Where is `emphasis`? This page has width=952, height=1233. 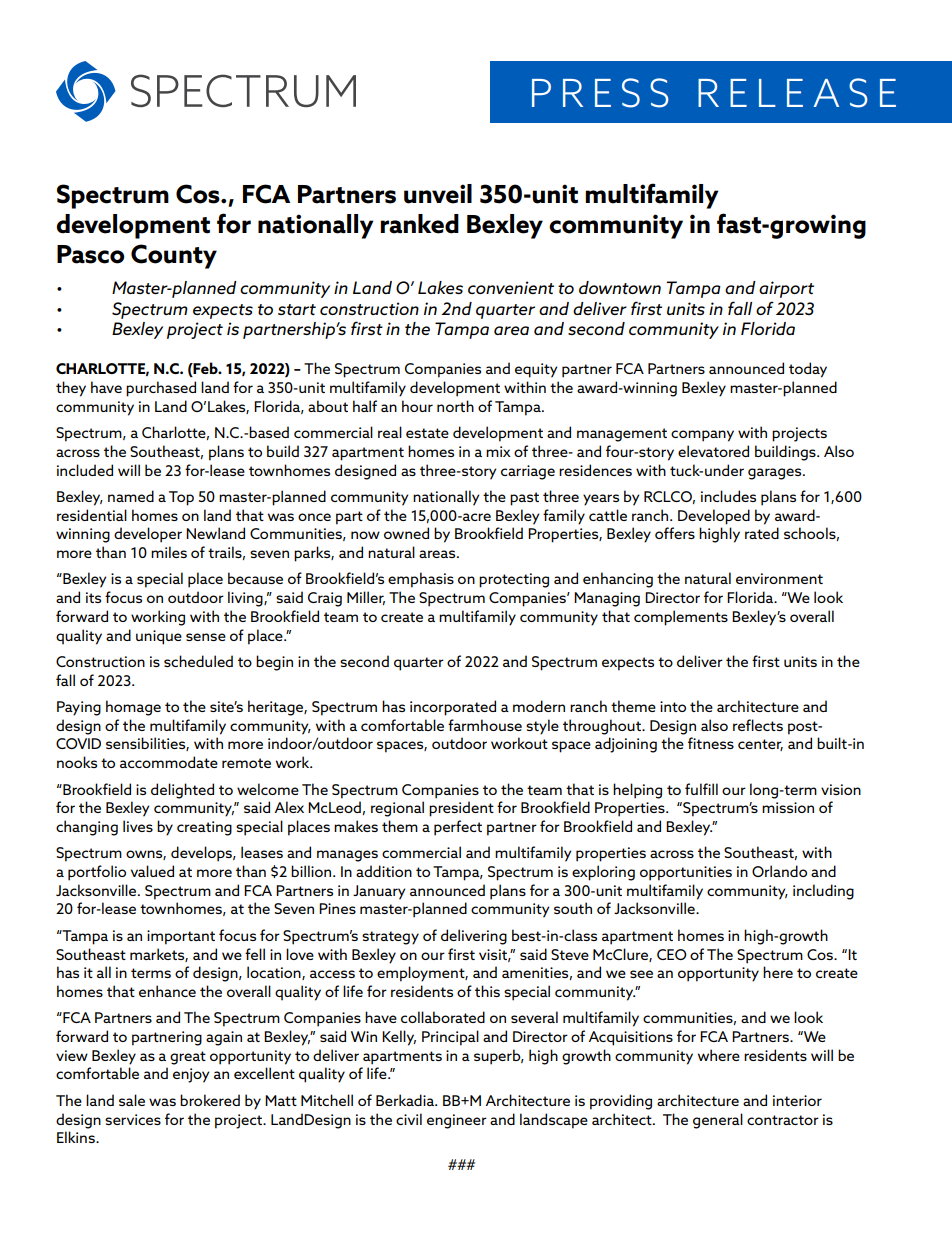 emphasis is located at coordinates (421, 580).
